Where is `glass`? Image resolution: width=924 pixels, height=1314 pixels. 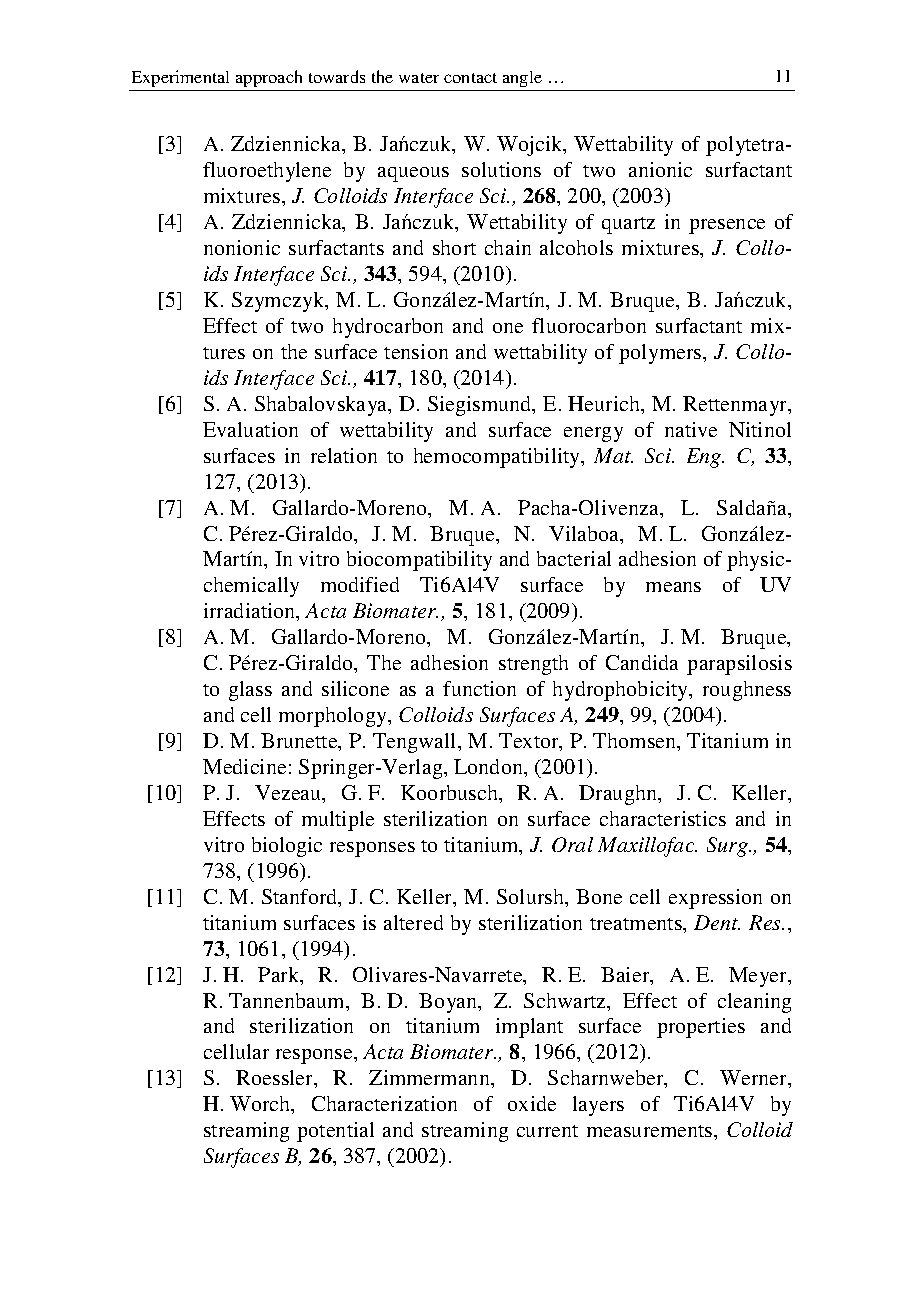 glass is located at coordinates (250, 691).
